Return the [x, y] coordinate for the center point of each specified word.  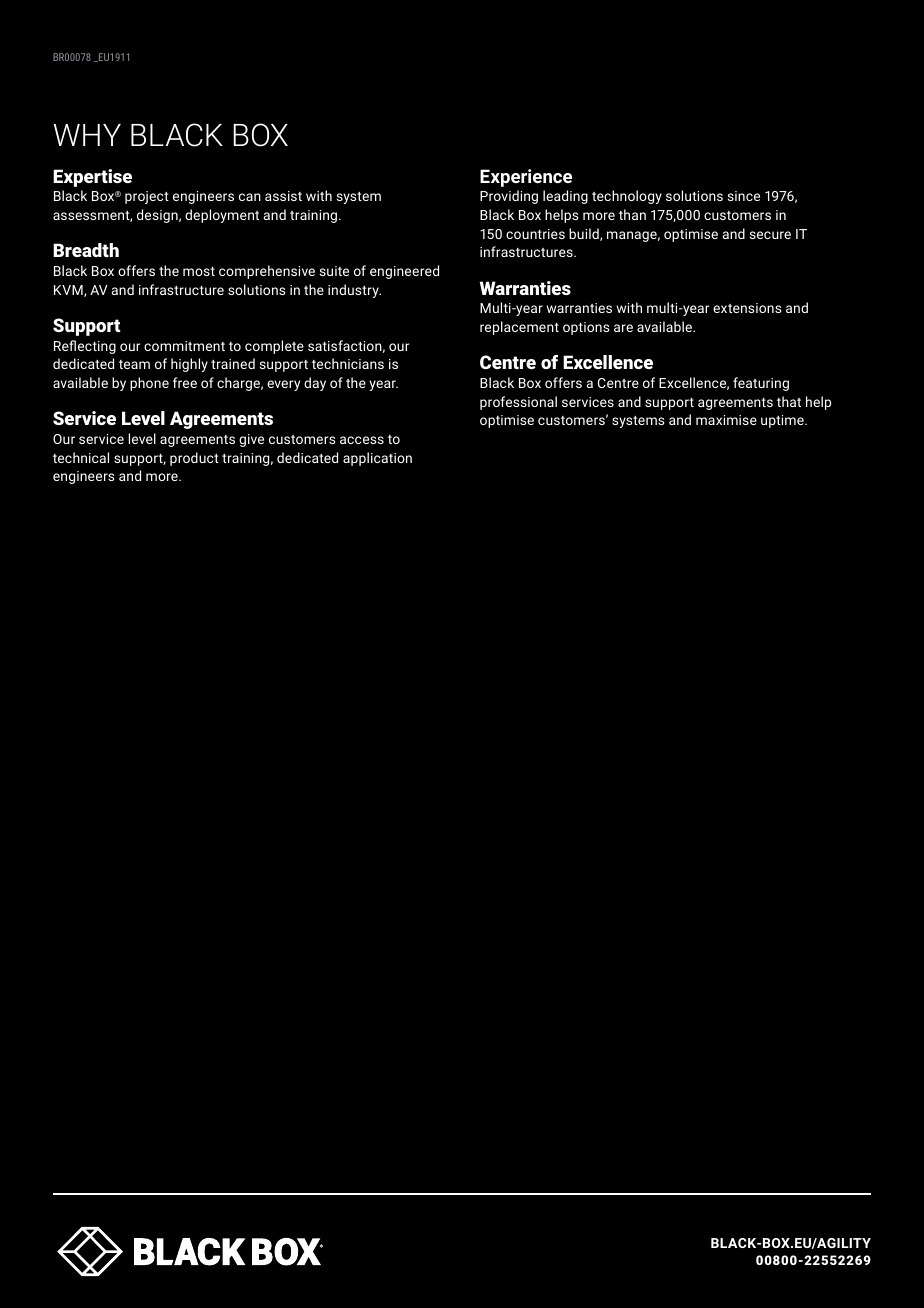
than [632, 214]
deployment [222, 216]
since [744, 196]
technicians [348, 363]
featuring [761, 384]
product [194, 459]
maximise [726, 420]
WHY [87, 135]
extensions [747, 308]
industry [354, 291]
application [377, 459]
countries [535, 234]
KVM [69, 291]
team [134, 364]
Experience [526, 178]
